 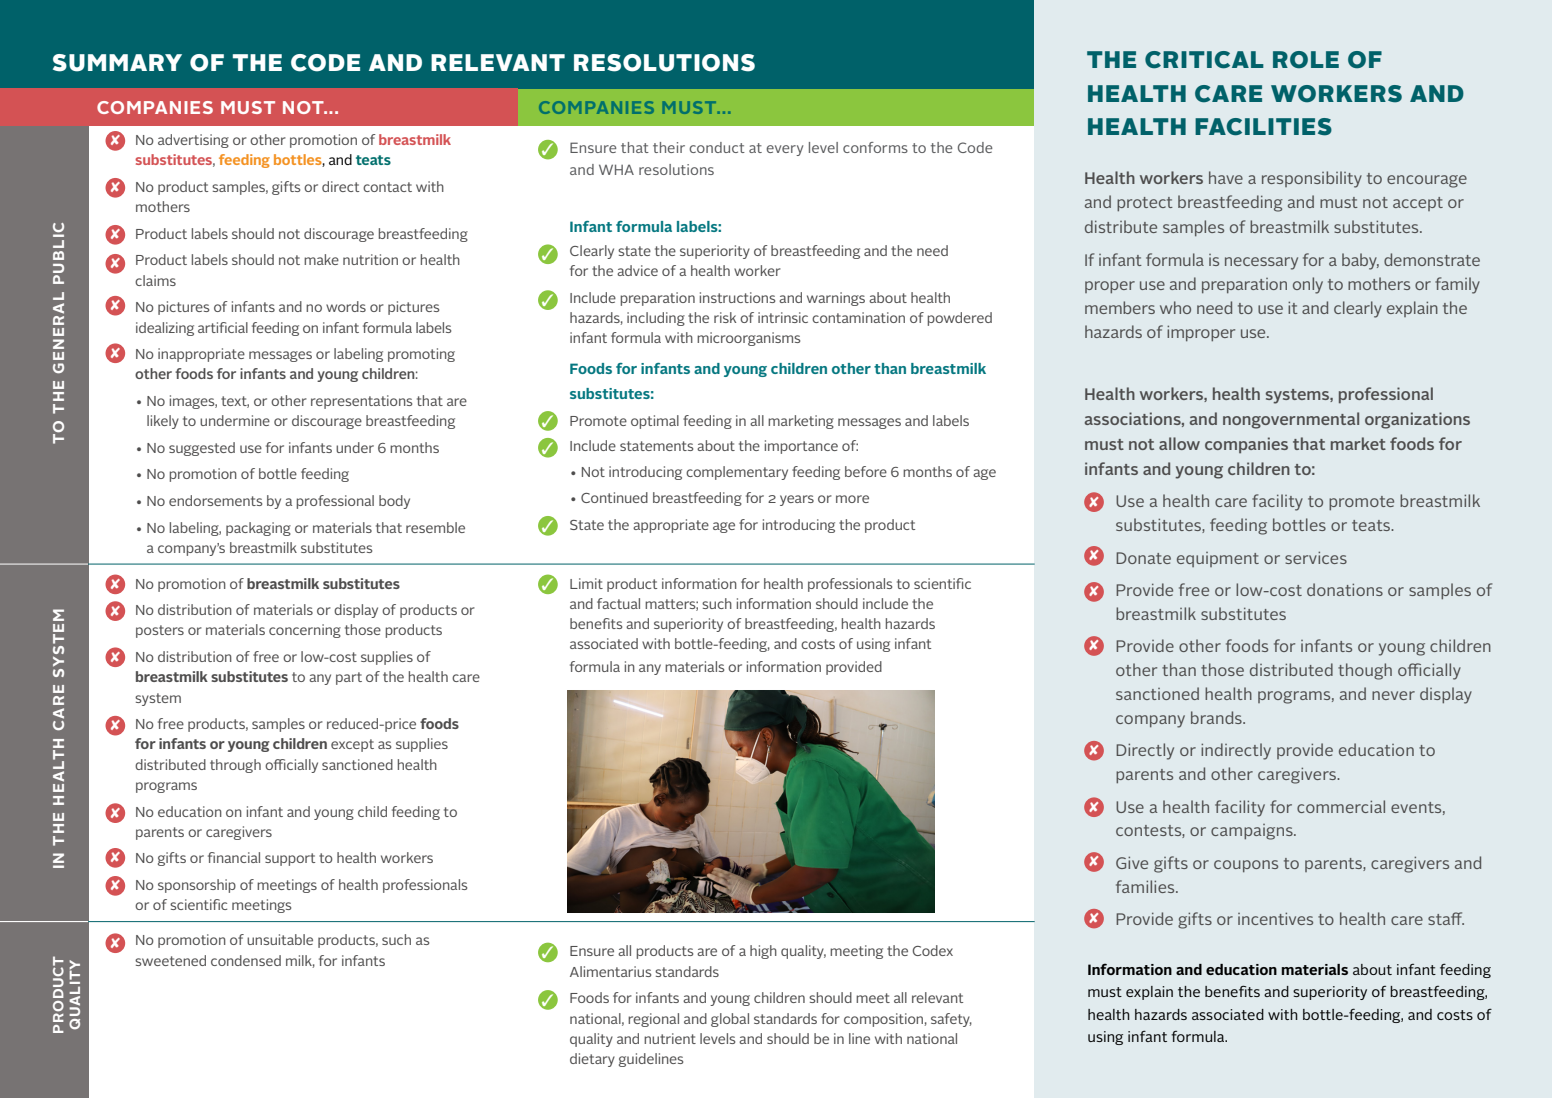 What do you see at coordinates (784, 150) in the document?
I see `every` at bounding box center [784, 150].
